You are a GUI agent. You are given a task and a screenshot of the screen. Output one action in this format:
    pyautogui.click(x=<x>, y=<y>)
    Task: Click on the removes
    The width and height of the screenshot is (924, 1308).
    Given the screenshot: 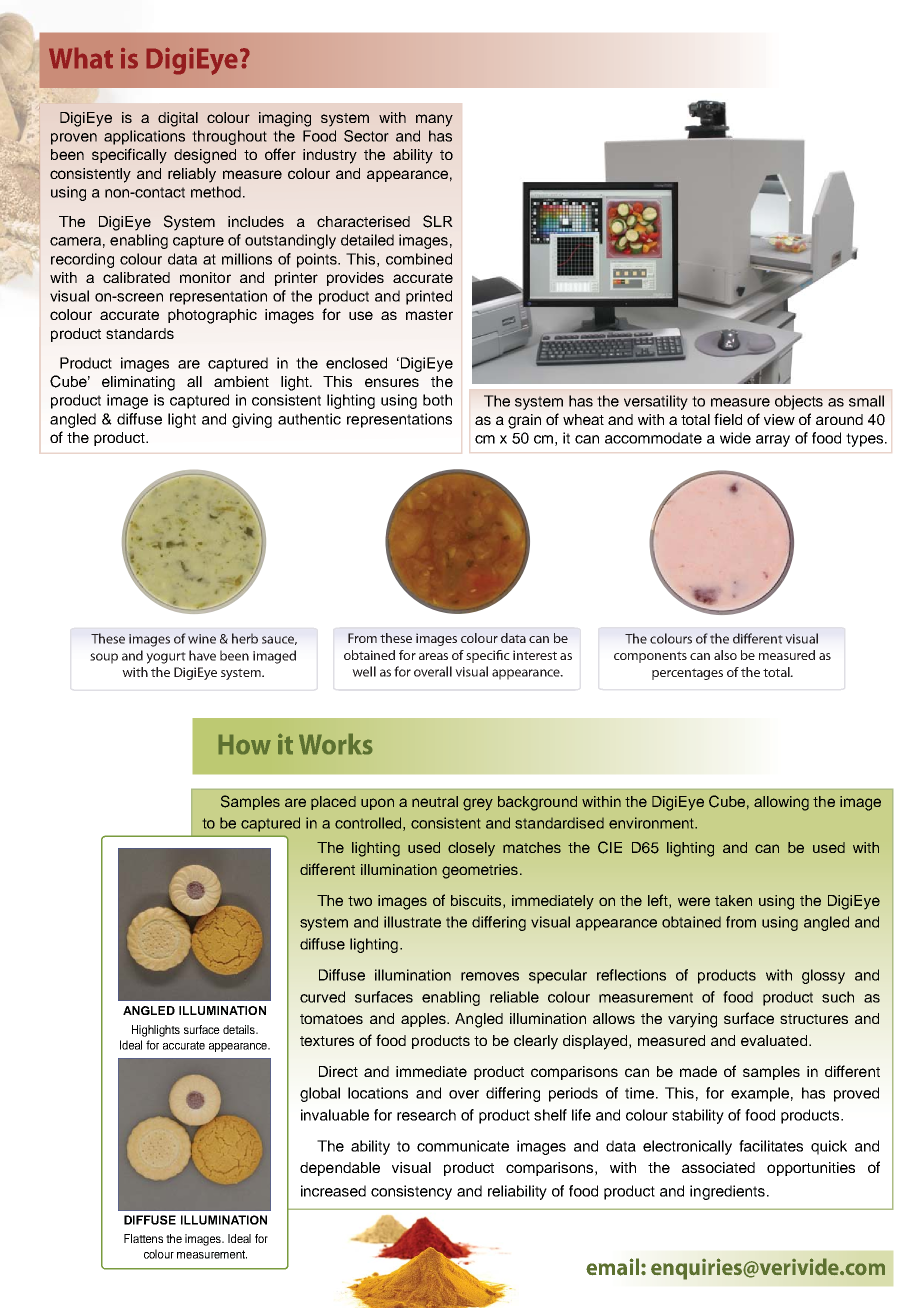 What is the action you would take?
    pyautogui.click(x=490, y=976)
